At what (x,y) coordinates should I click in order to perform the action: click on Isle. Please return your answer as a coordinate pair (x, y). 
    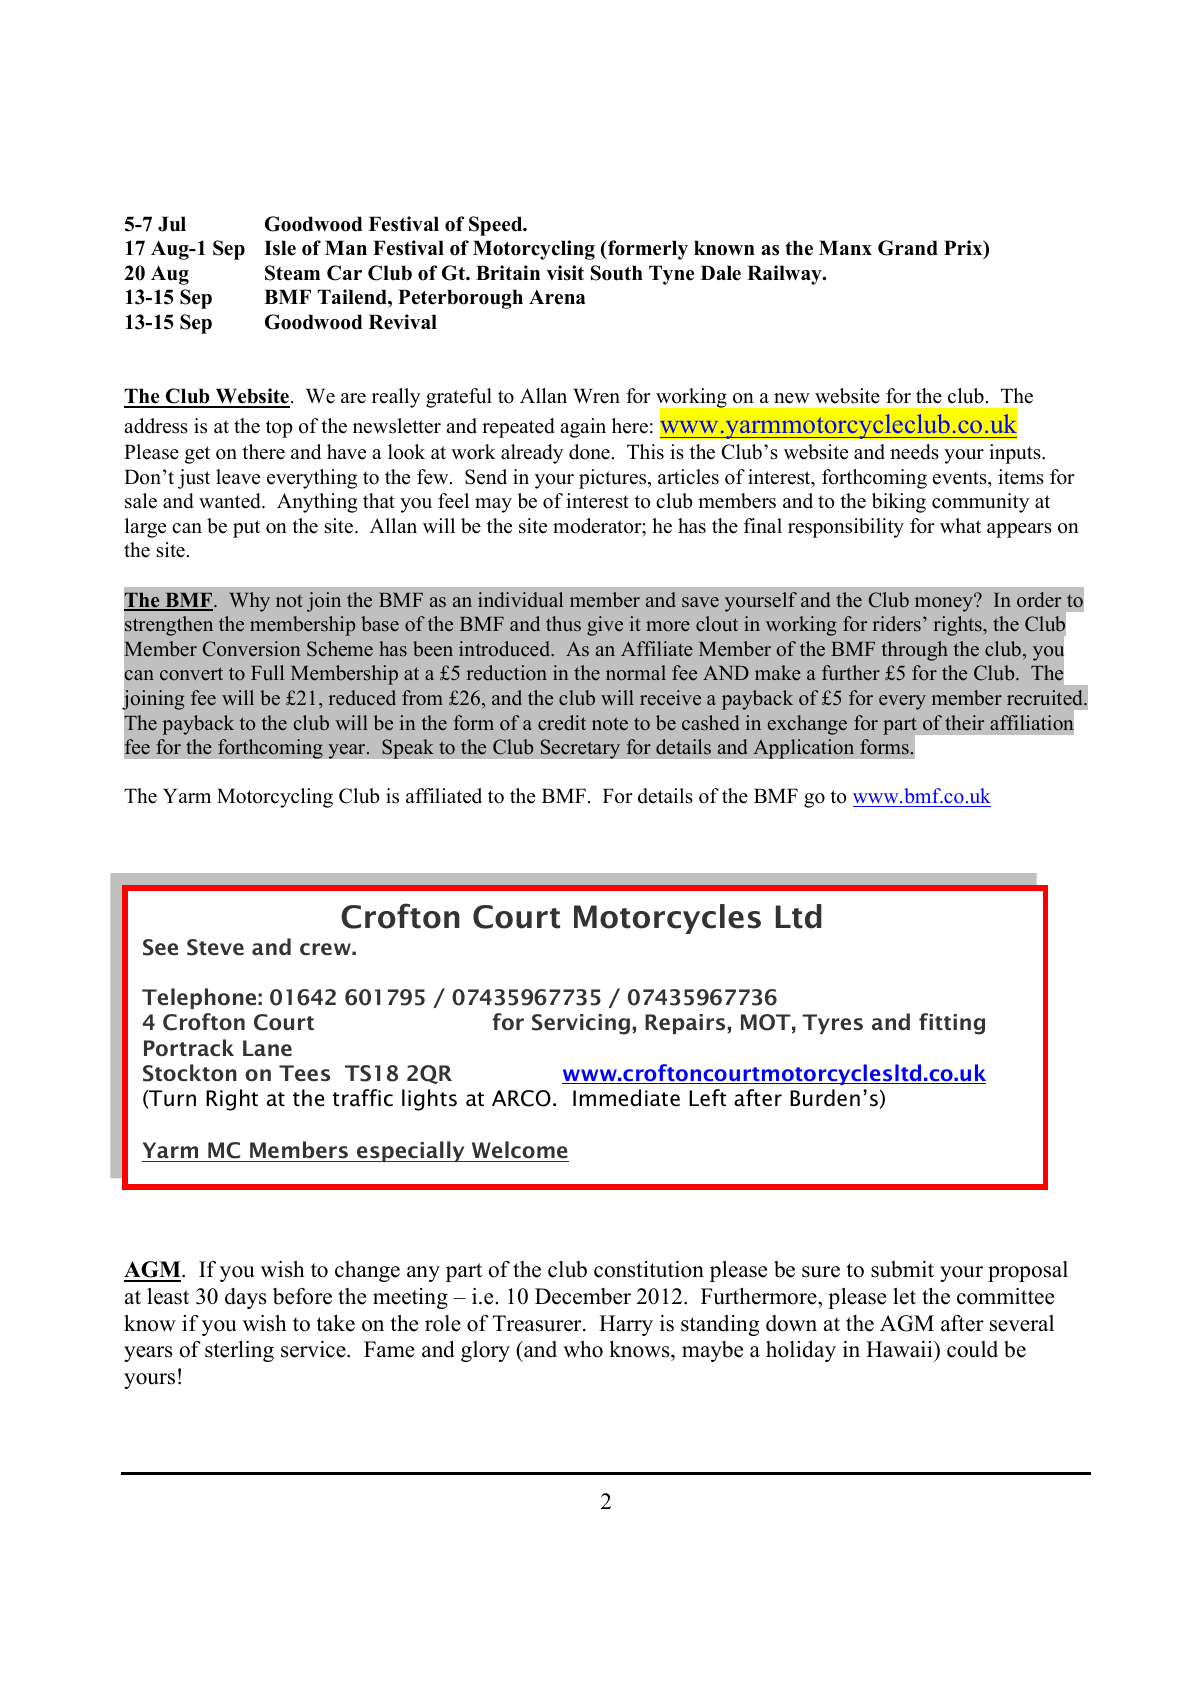
    Looking at the image, I should click on (280, 248).
